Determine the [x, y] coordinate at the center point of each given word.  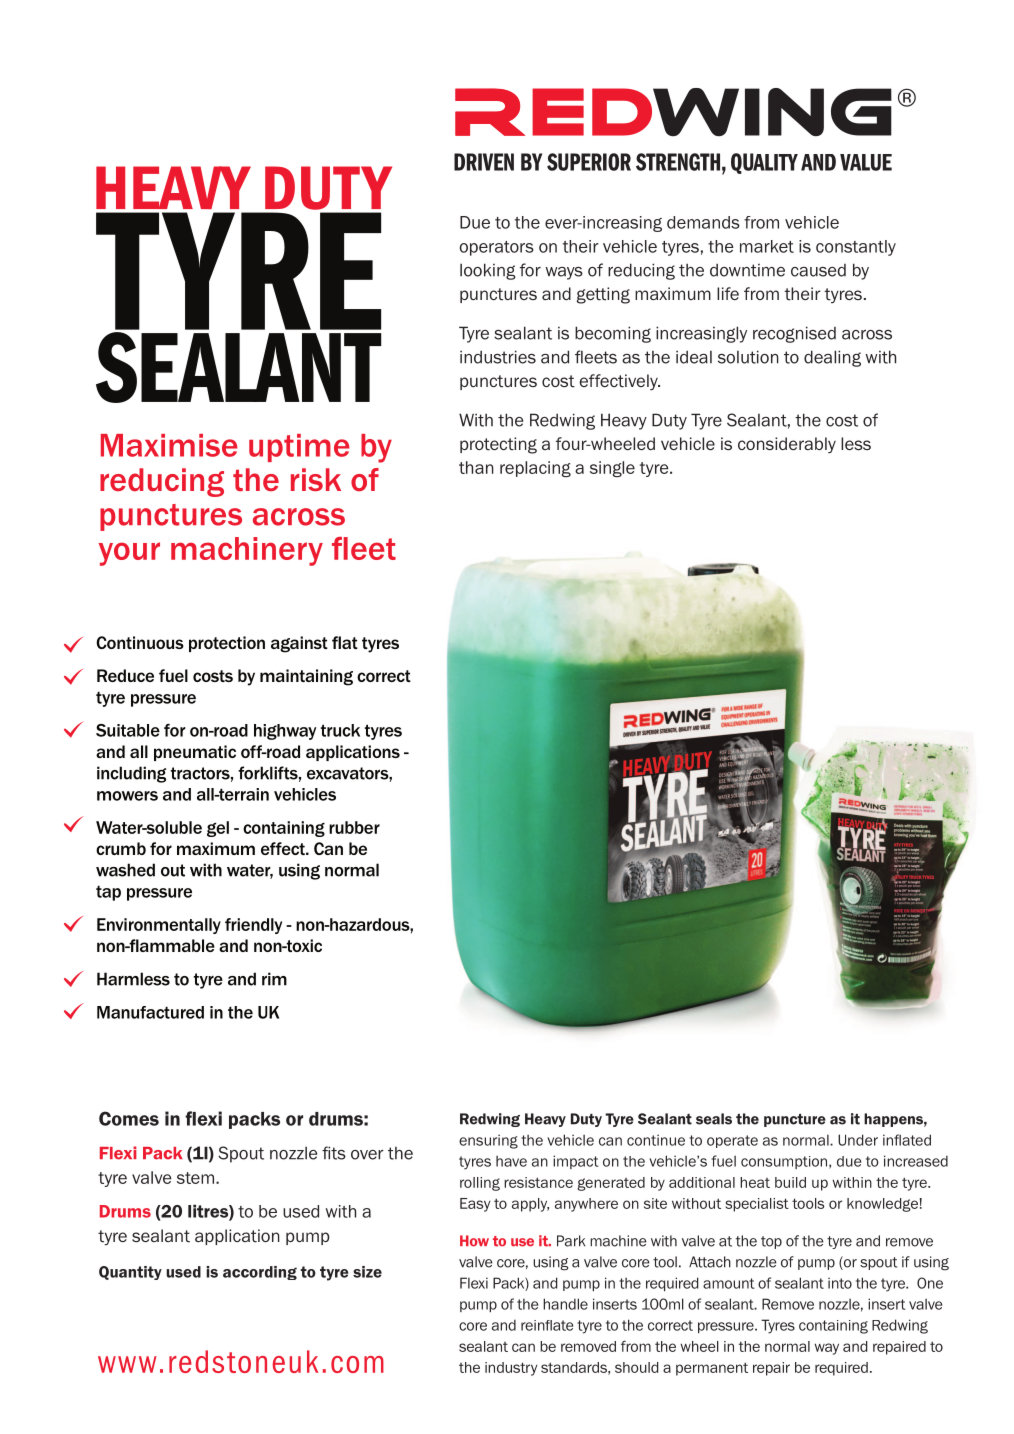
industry [511, 1369]
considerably [787, 445]
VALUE [866, 162]
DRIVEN [484, 162]
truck [340, 730]
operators [496, 248]
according [260, 1273]
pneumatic [195, 753]
